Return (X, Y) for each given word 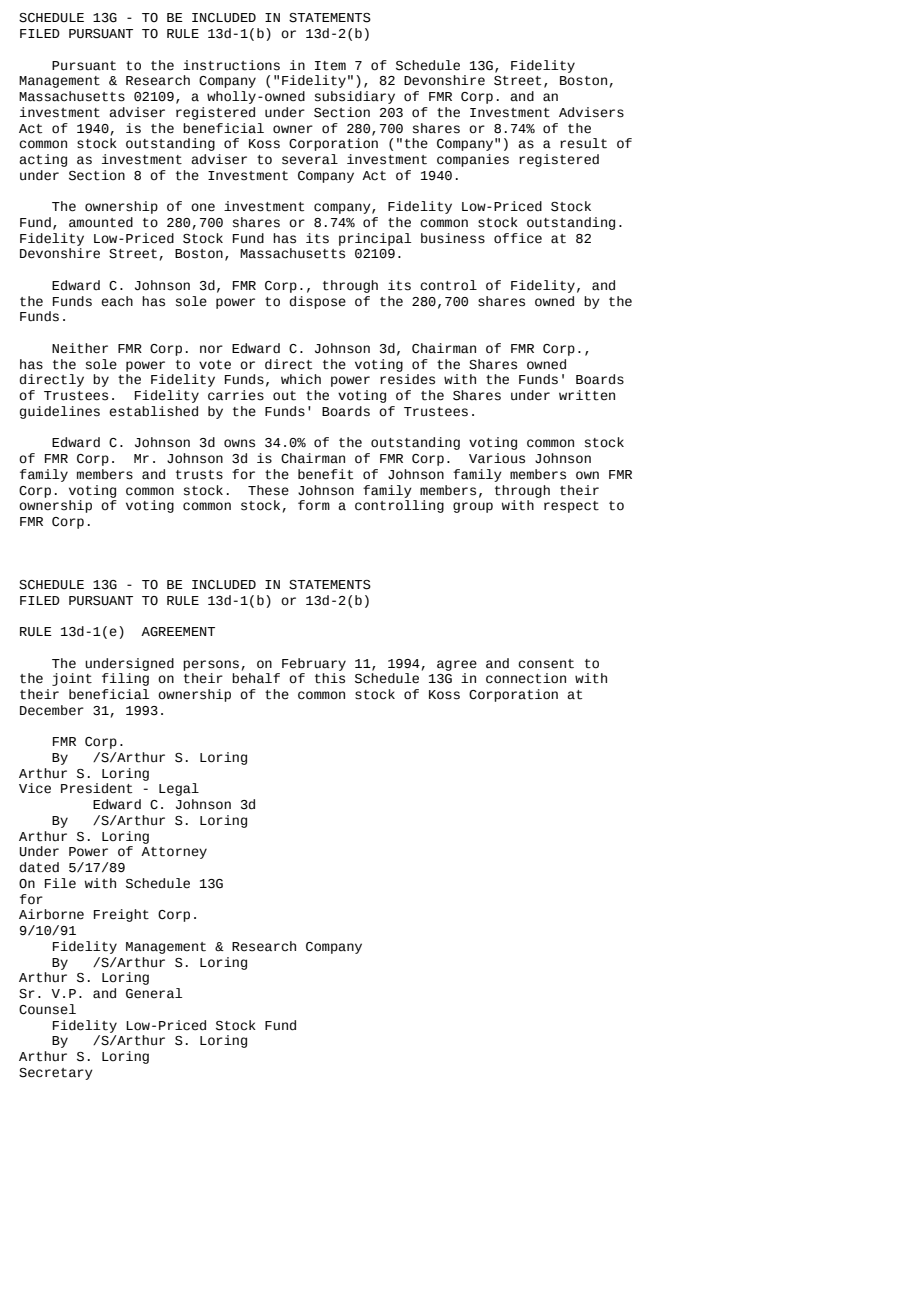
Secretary (56, 1074)
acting (43, 160)
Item (330, 66)
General (154, 993)
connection (526, 678)
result (583, 143)
